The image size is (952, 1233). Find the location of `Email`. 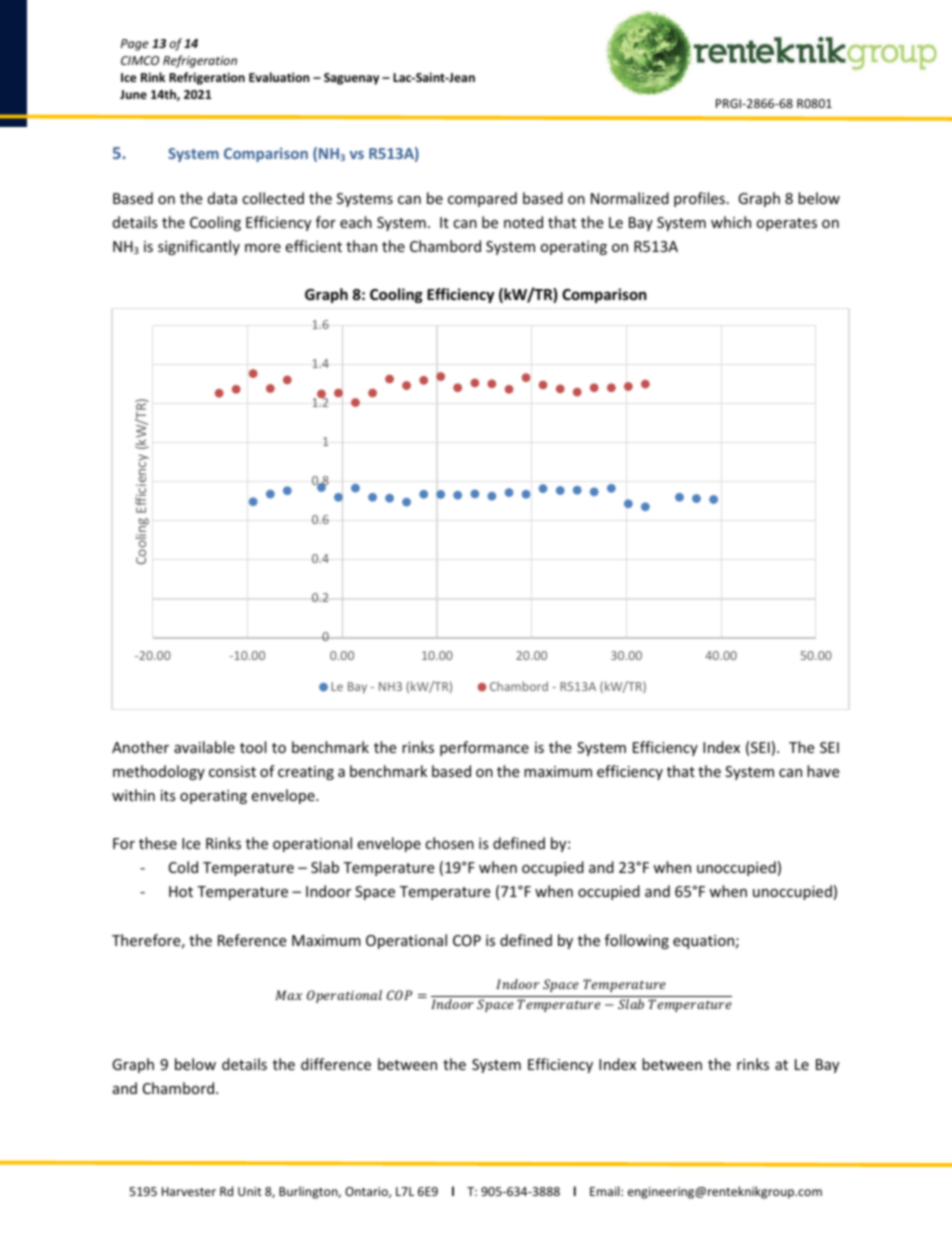

Email is located at coordinates (606, 1191).
